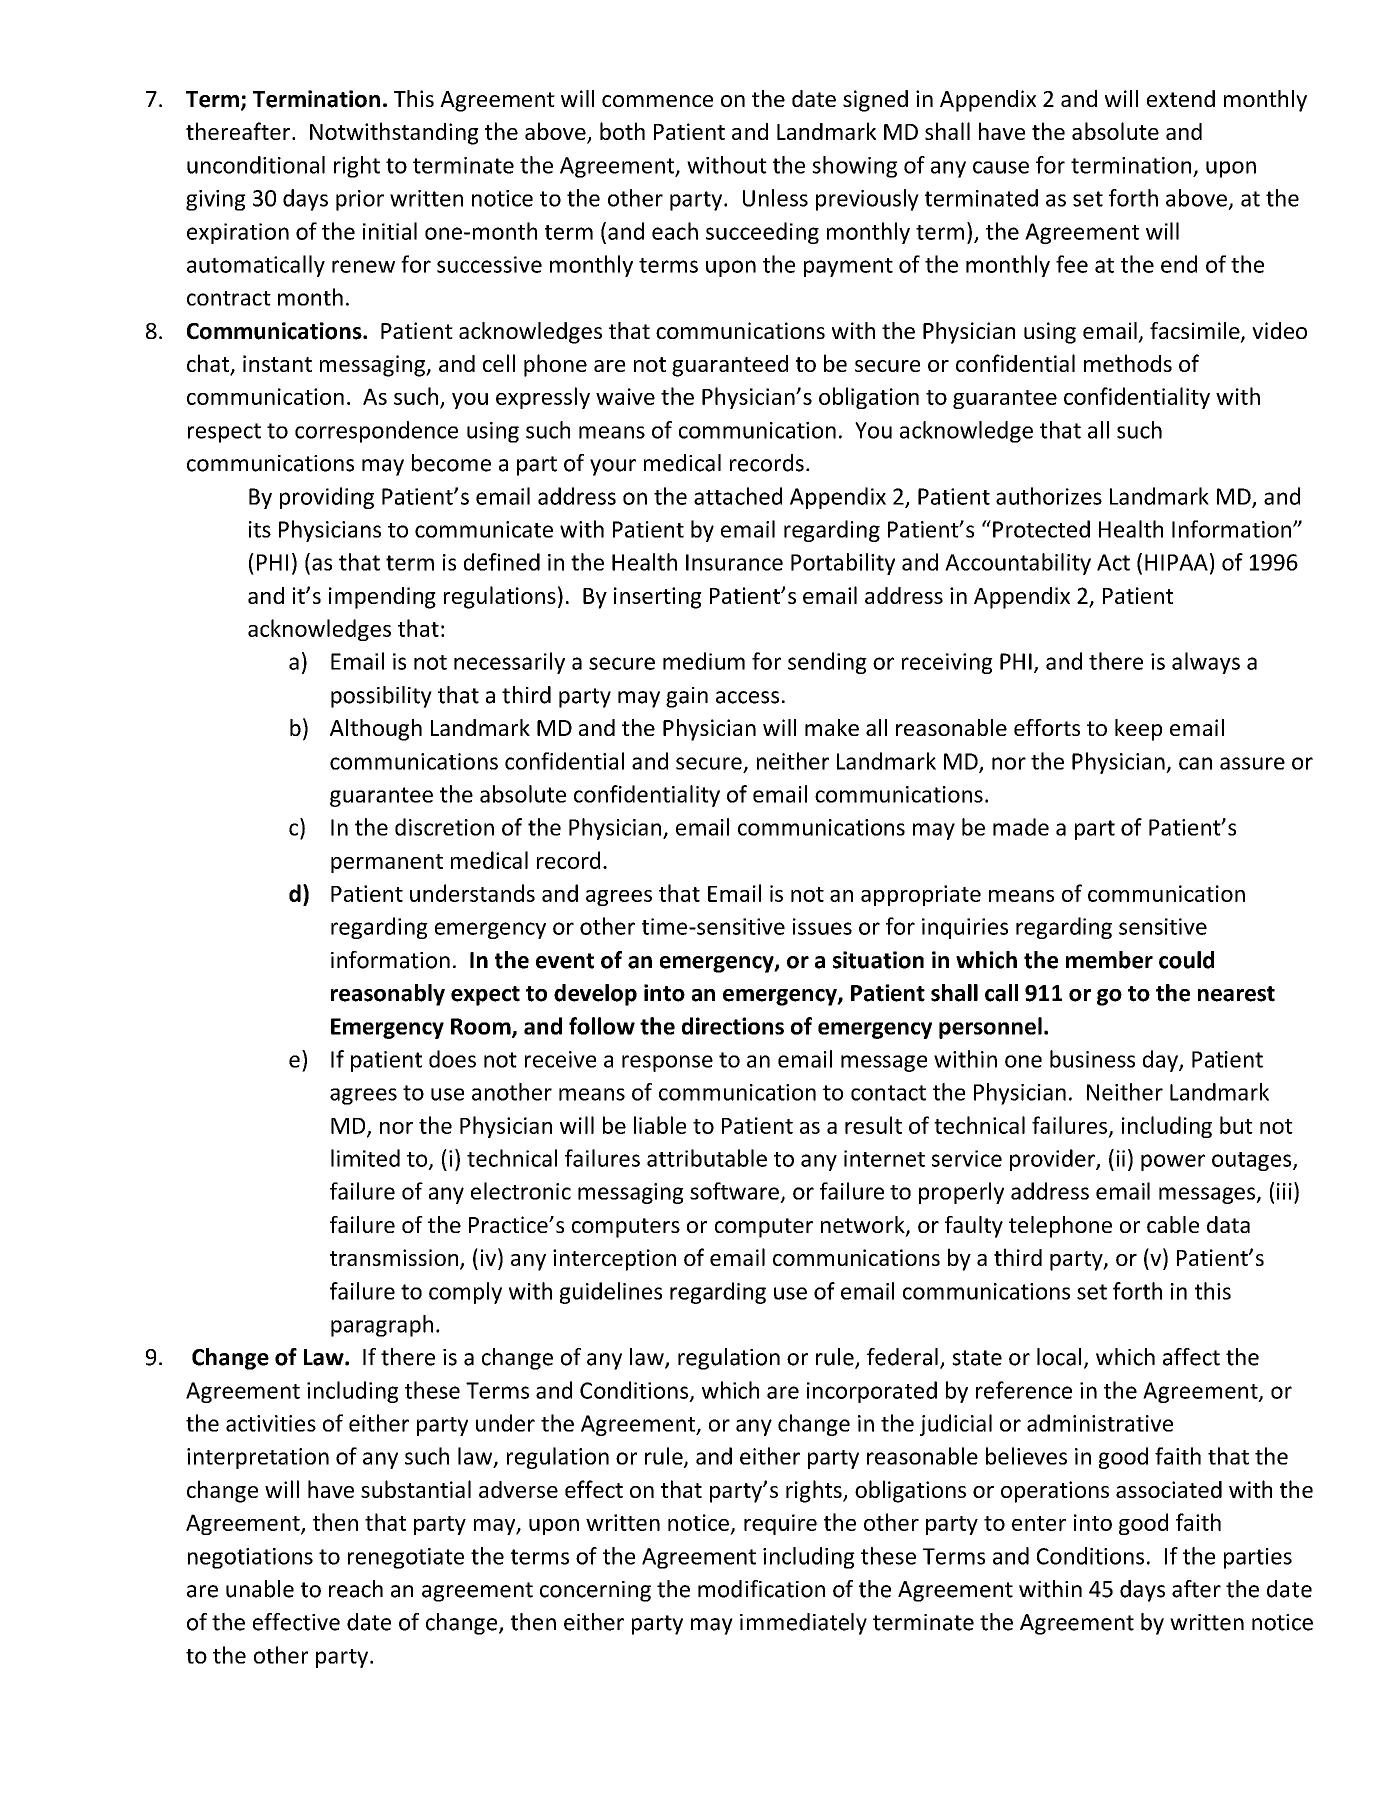 This screenshot has height=1810, width=1398. I want to click on extend, so click(1181, 98).
